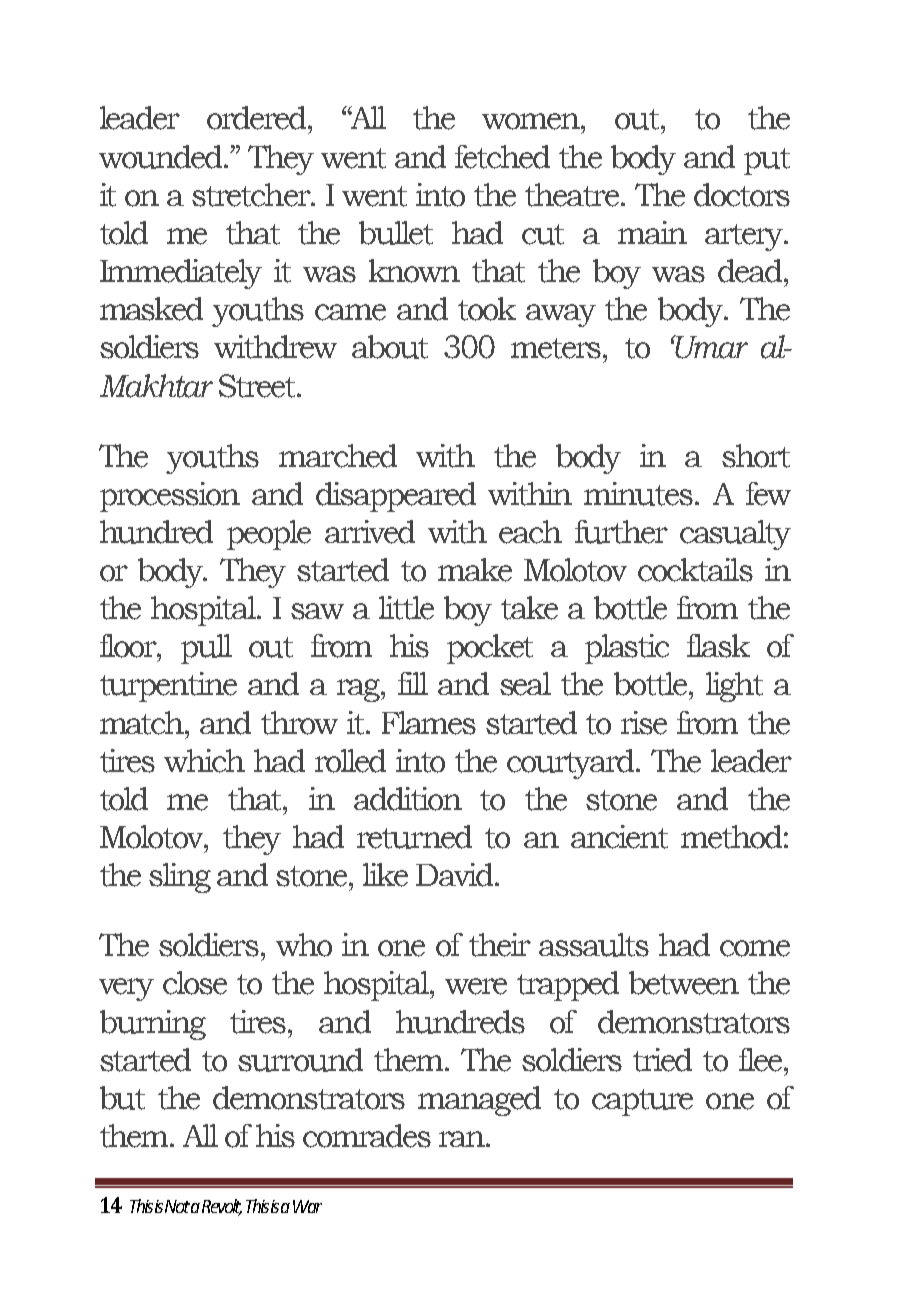 This image has height=1316, width=921. Describe the element at coordinates (684, 983) in the image. I see `between` at that location.
